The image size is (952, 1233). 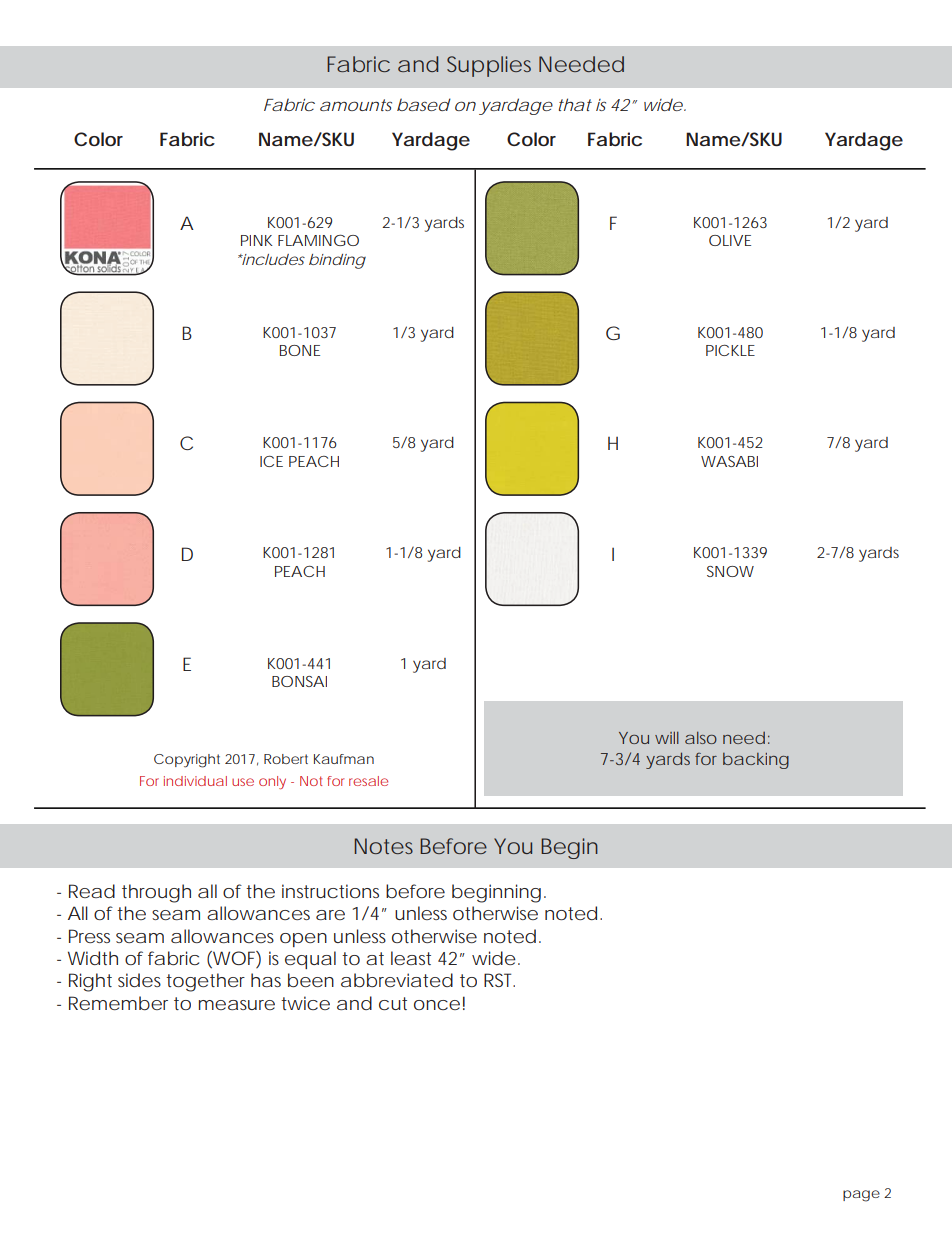 I want to click on measure, so click(x=237, y=1005).
